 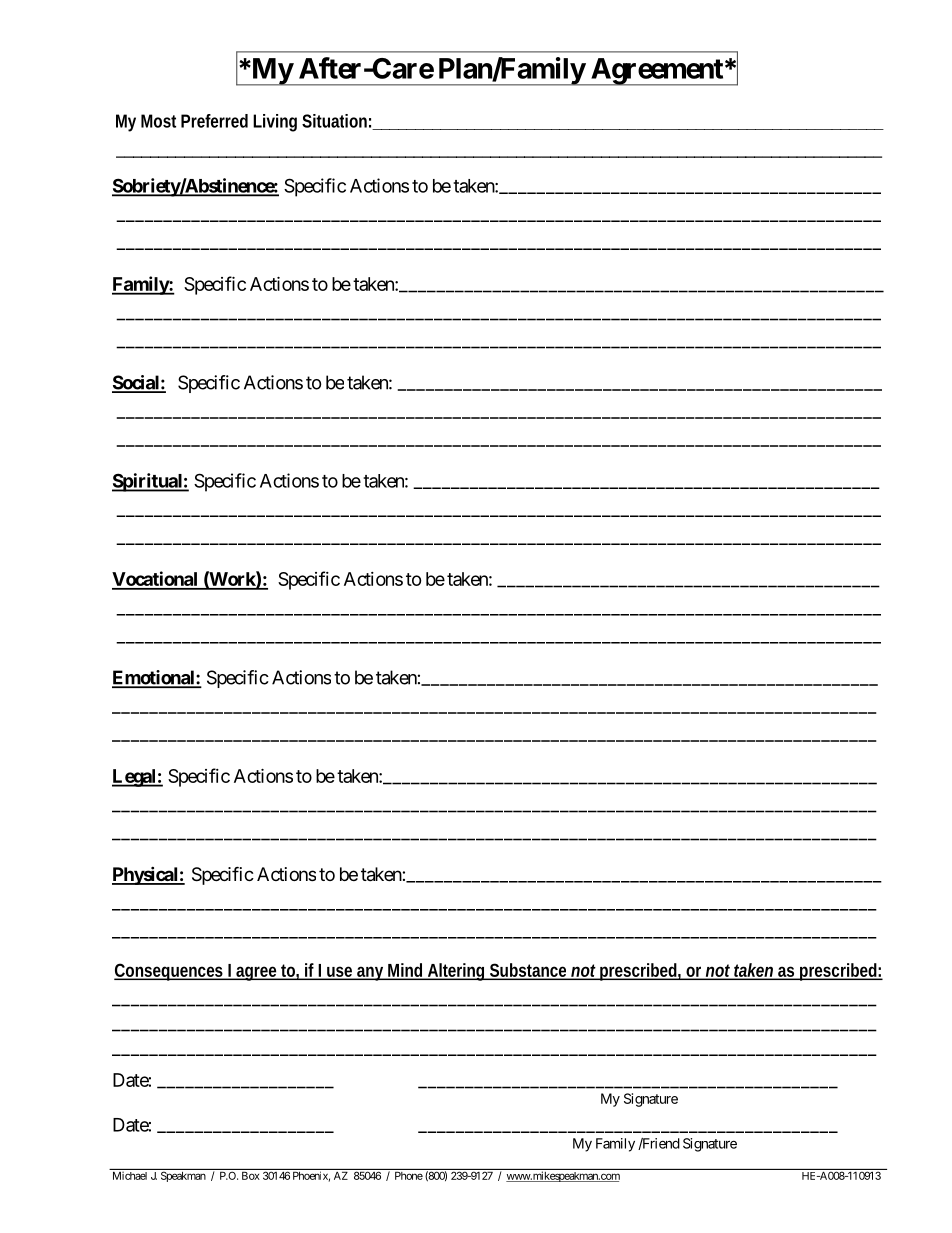 I want to click on use, so click(x=340, y=972).
